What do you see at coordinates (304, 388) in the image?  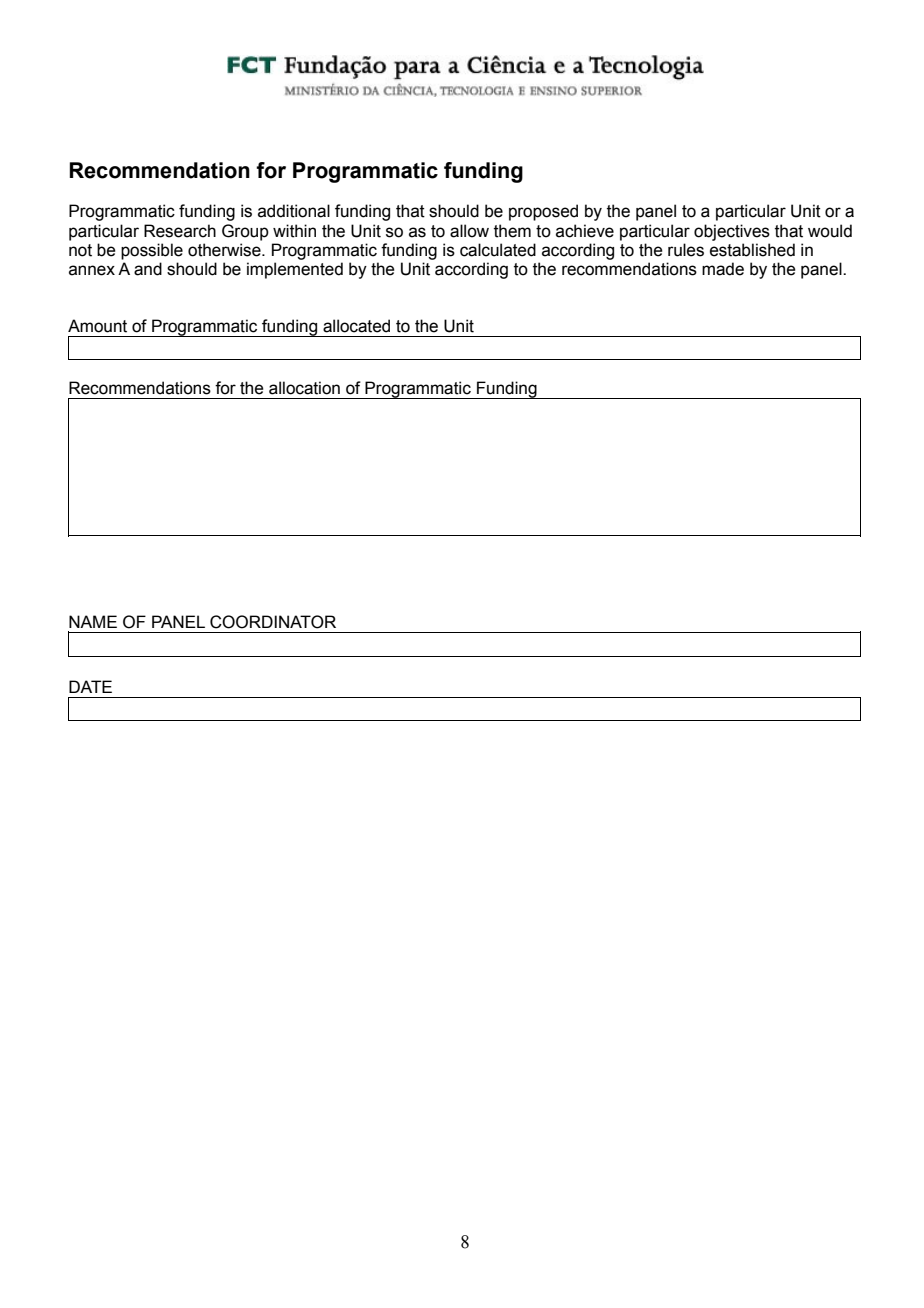 I see `allocation` at bounding box center [304, 388].
